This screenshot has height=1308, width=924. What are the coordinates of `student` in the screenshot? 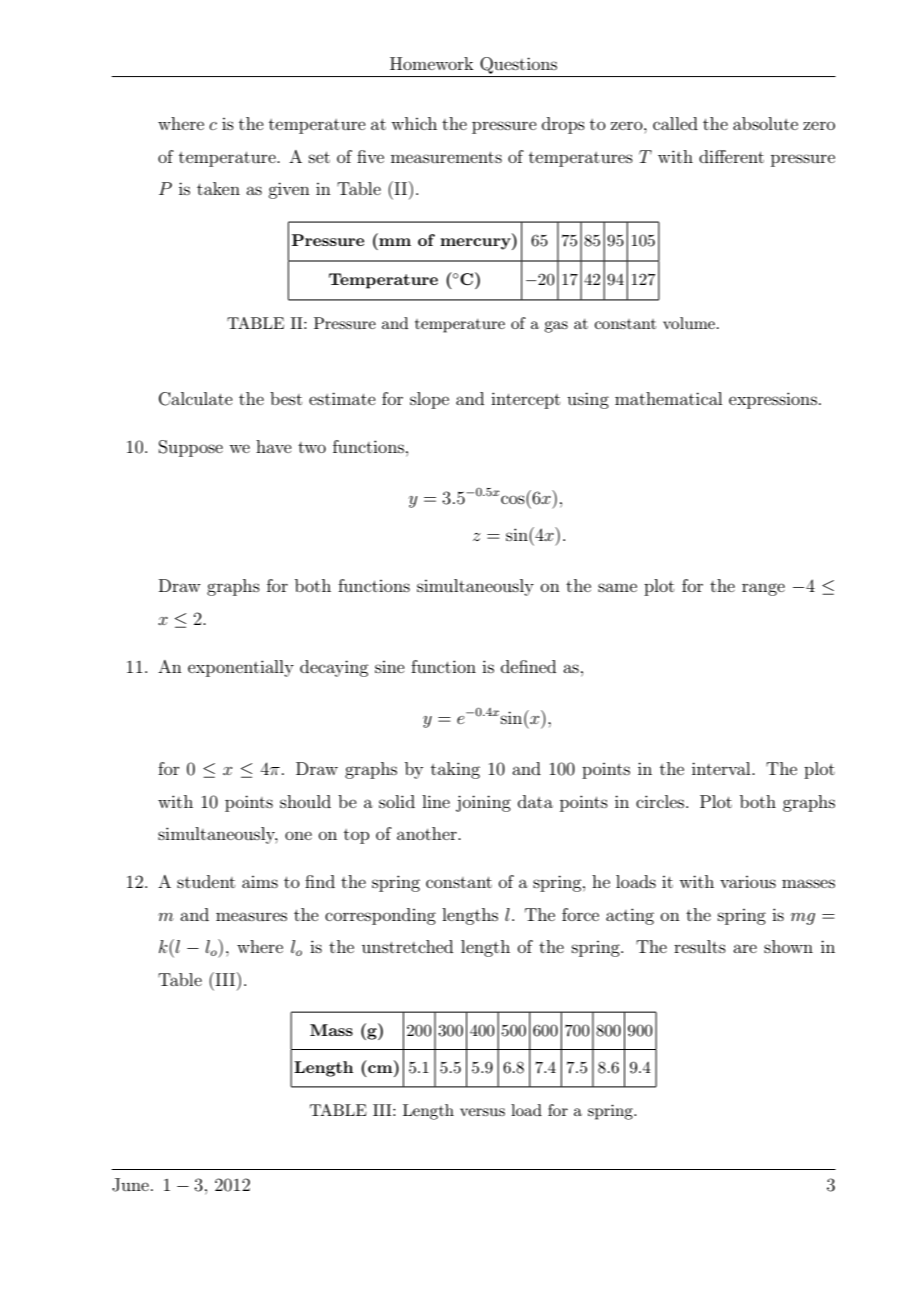 It's located at (206, 881).
